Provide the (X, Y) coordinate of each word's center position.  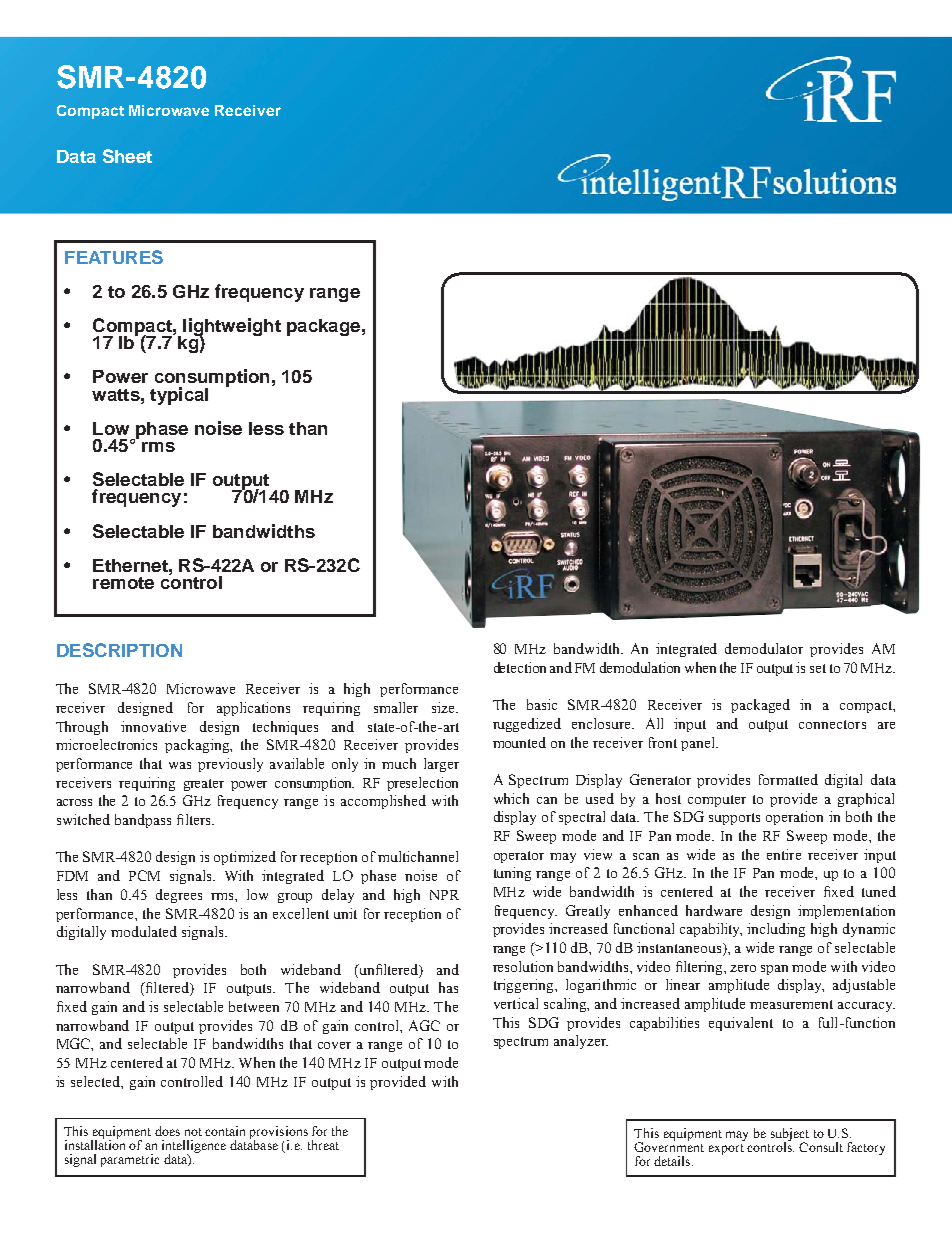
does (167, 1131)
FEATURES (114, 257)
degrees (179, 896)
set (818, 668)
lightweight (232, 328)
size (444, 707)
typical (179, 396)
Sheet (127, 156)
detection (520, 667)
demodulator (764, 648)
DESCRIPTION (119, 650)
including (776, 930)
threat (323, 1145)
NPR (444, 895)
